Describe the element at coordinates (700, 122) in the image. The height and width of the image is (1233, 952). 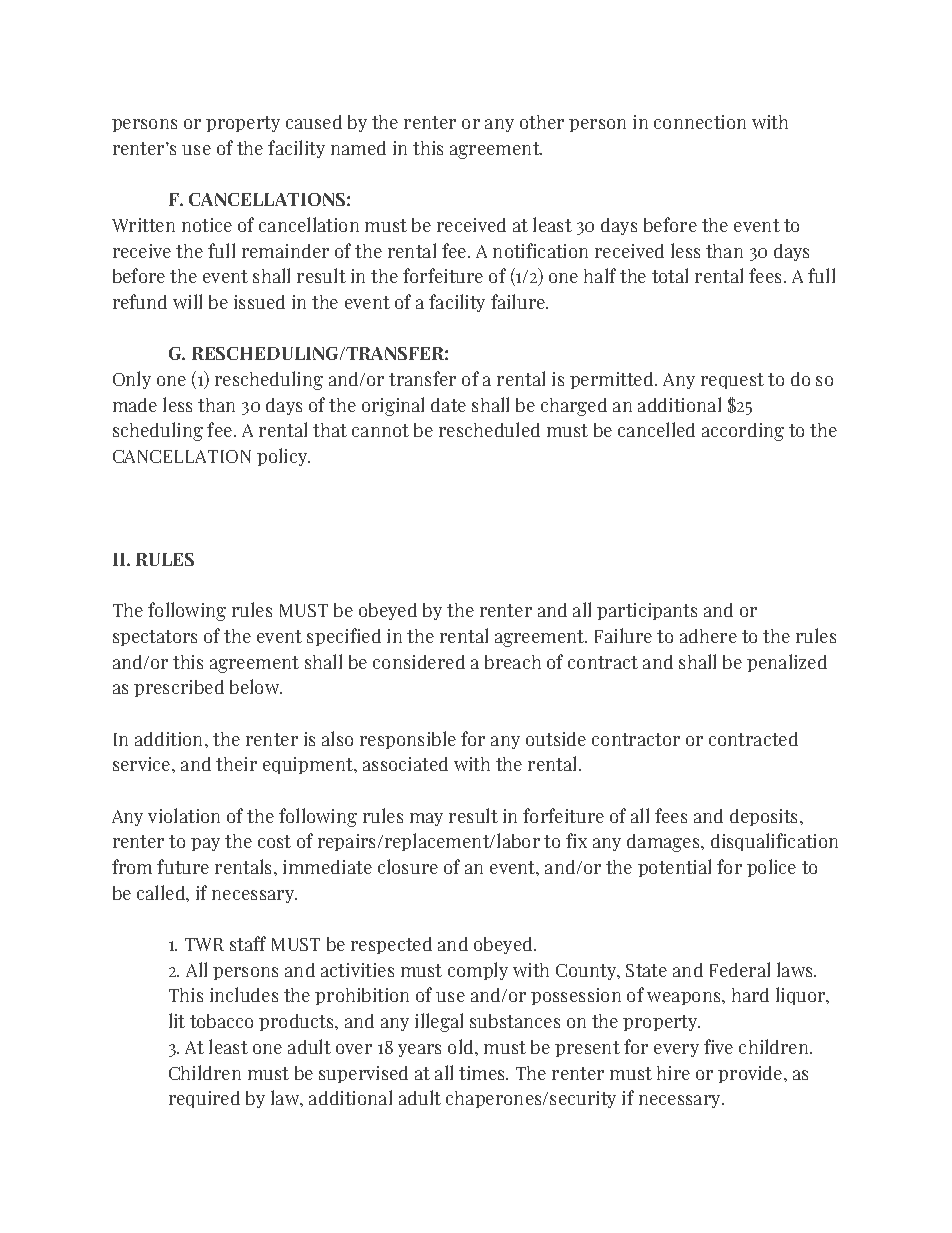
I see `connection` at that location.
